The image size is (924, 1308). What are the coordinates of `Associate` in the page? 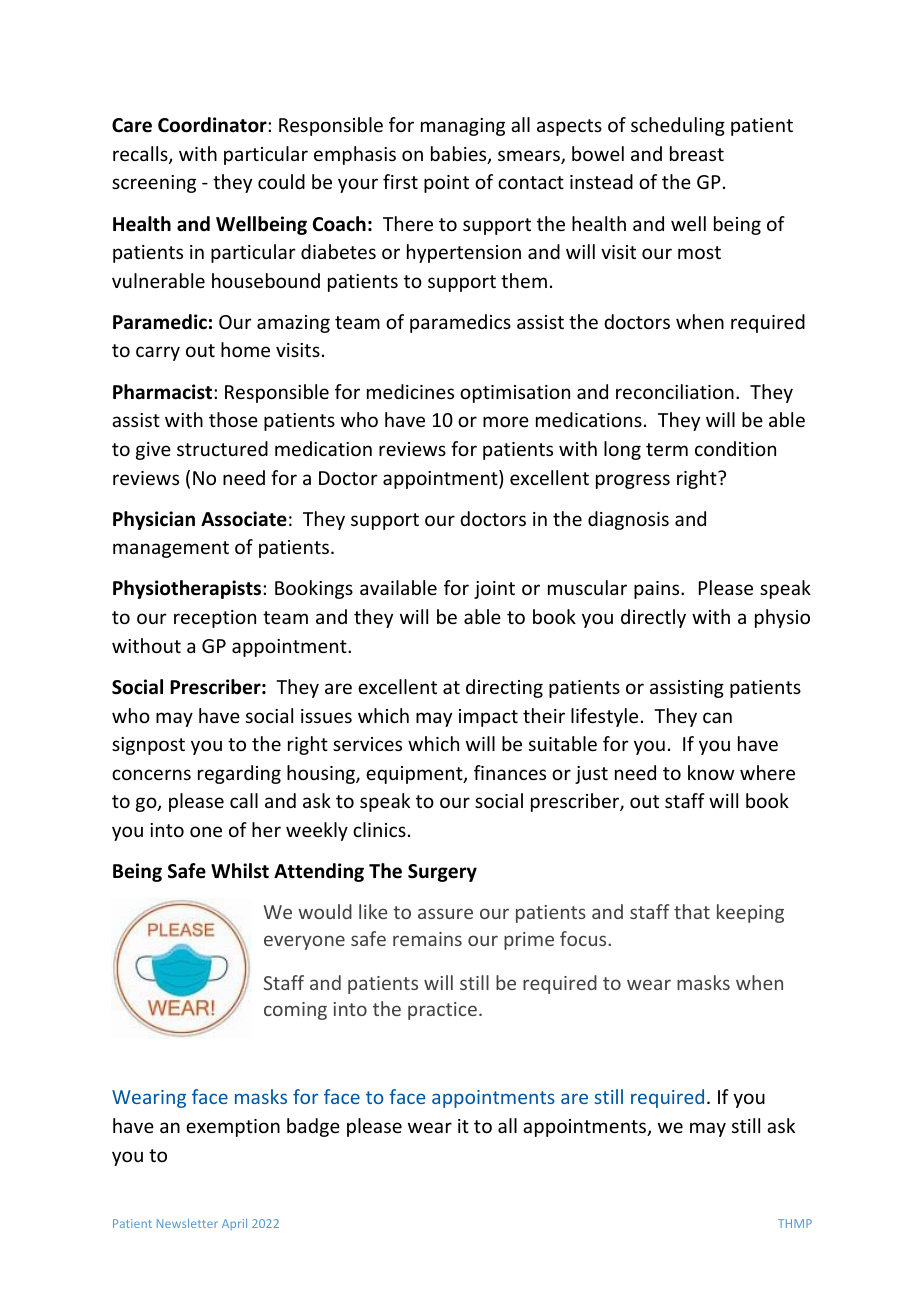 It's located at (244, 519).
